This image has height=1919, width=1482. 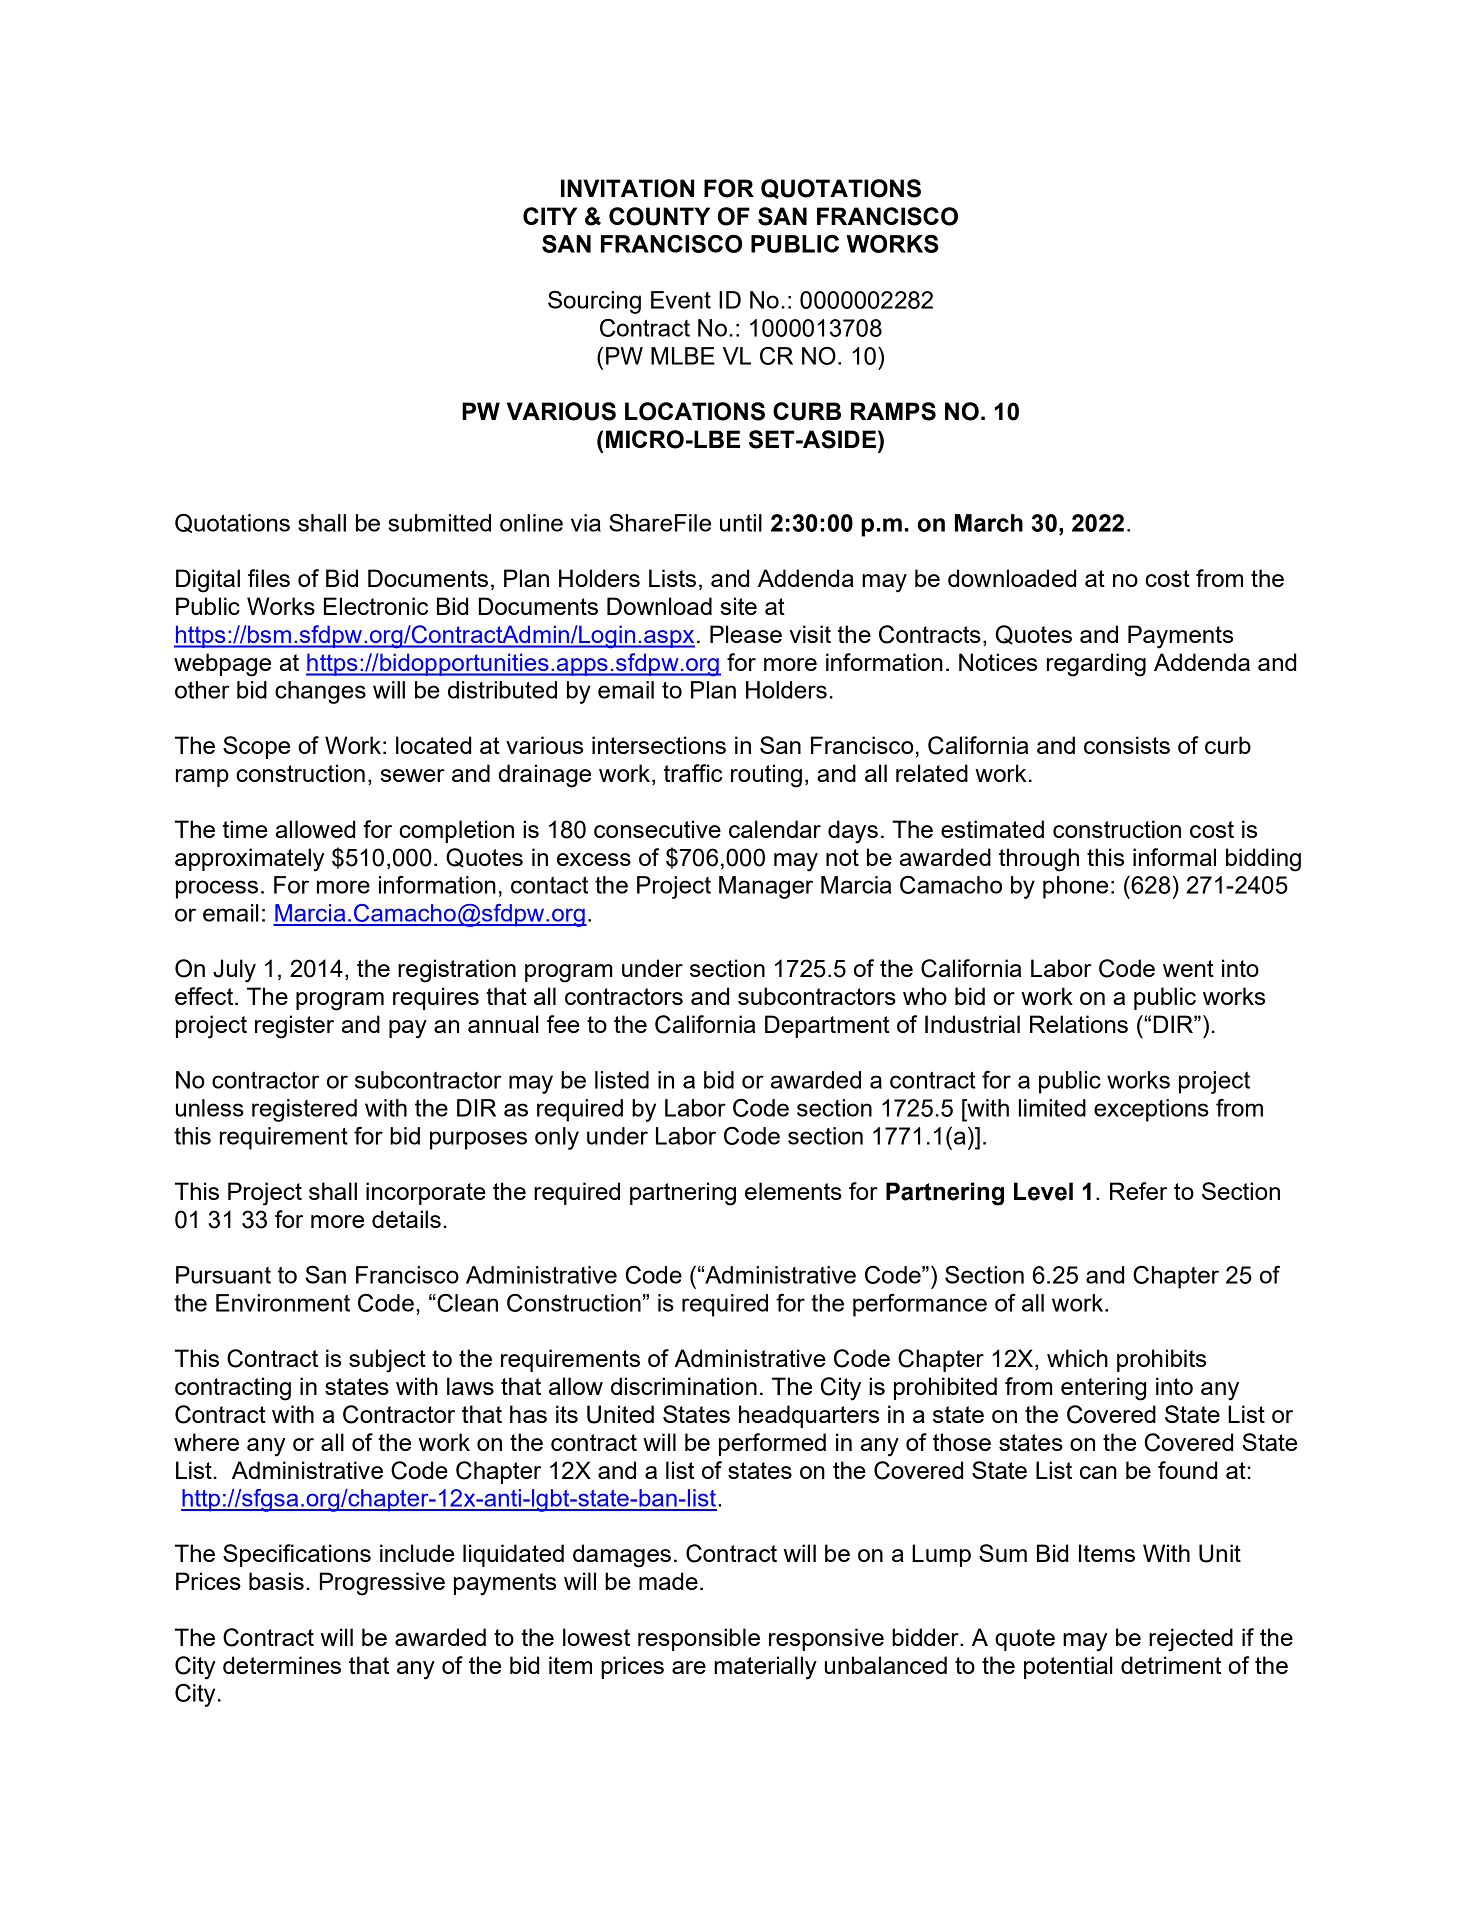 I want to click on March, so click(x=989, y=523).
